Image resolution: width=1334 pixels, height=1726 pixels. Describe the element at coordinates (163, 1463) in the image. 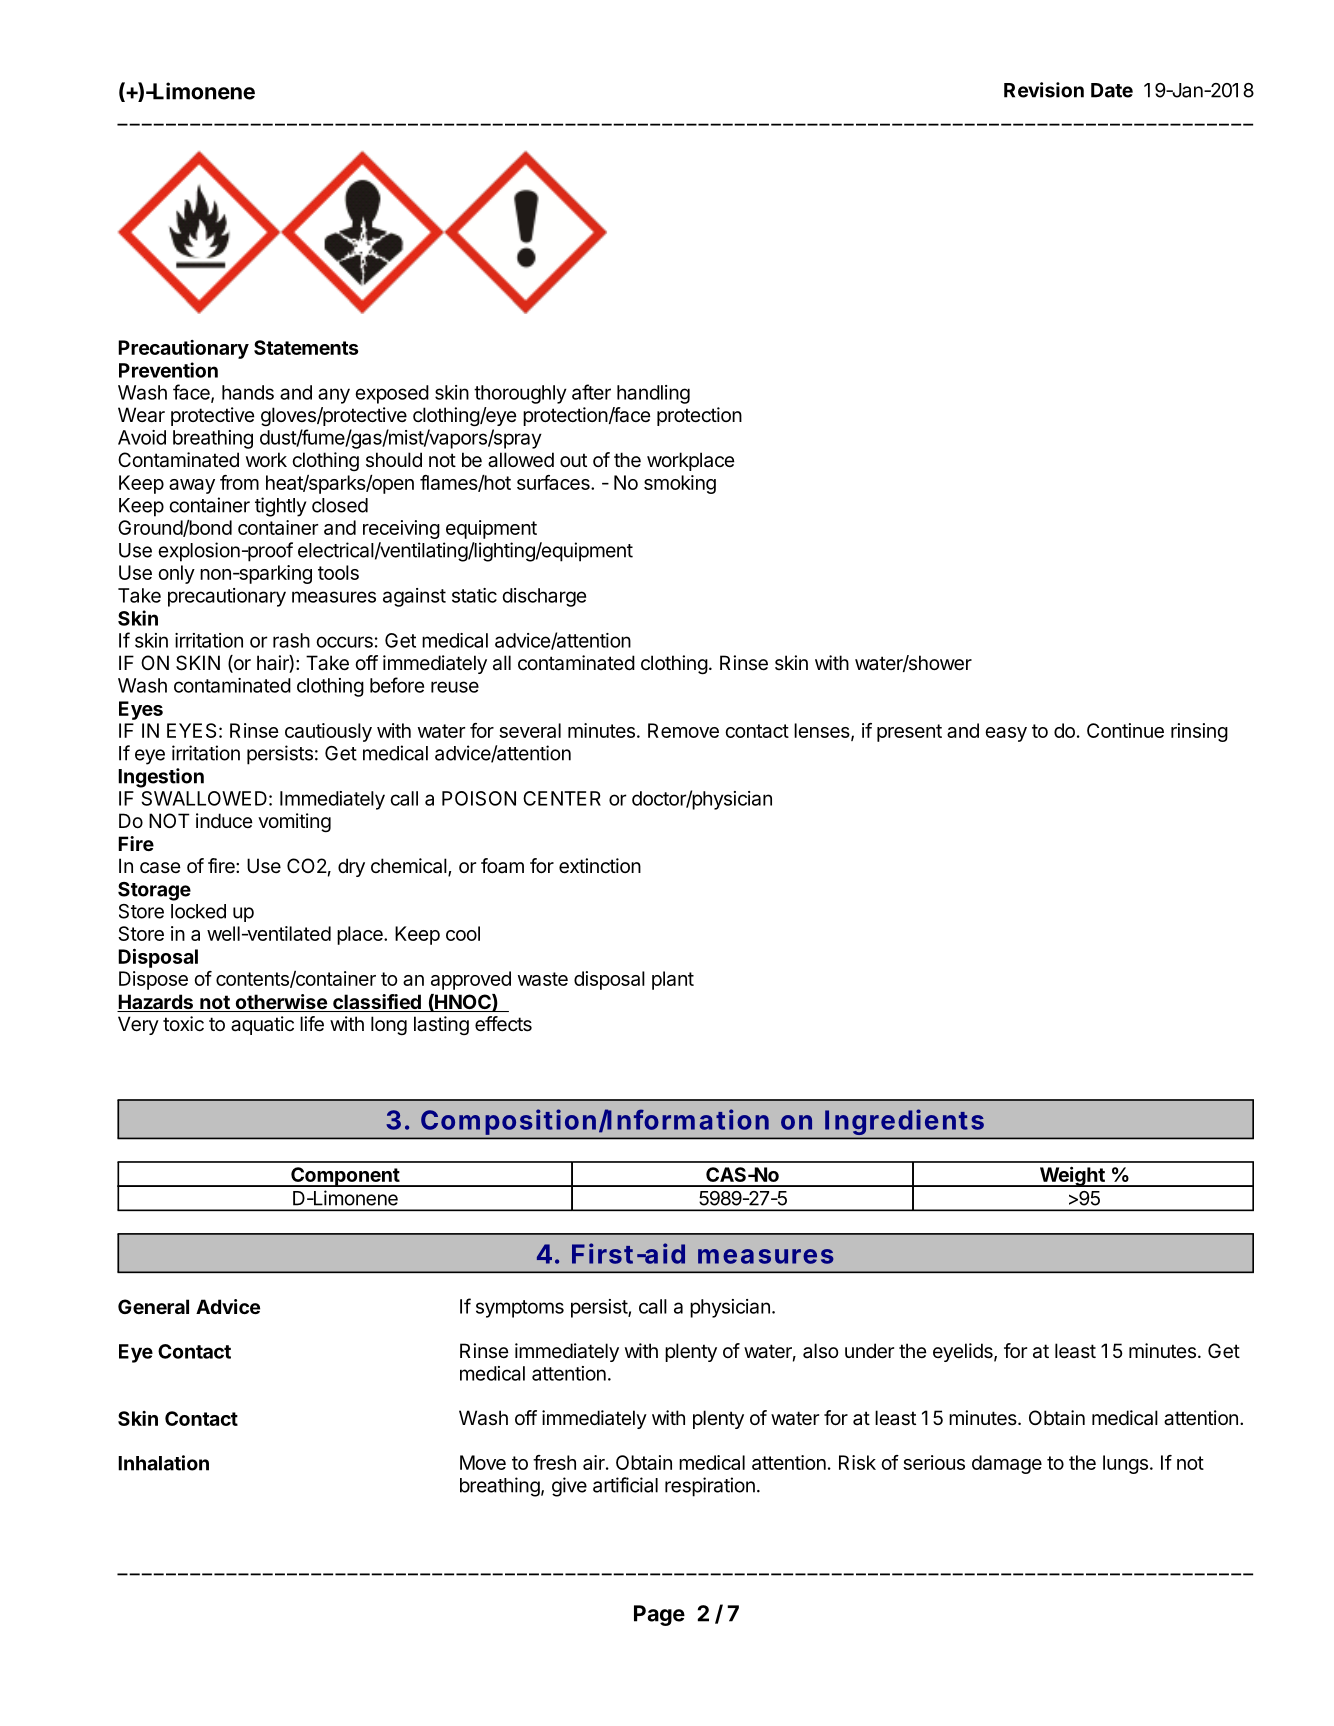

I see `Inhalation` at that location.
